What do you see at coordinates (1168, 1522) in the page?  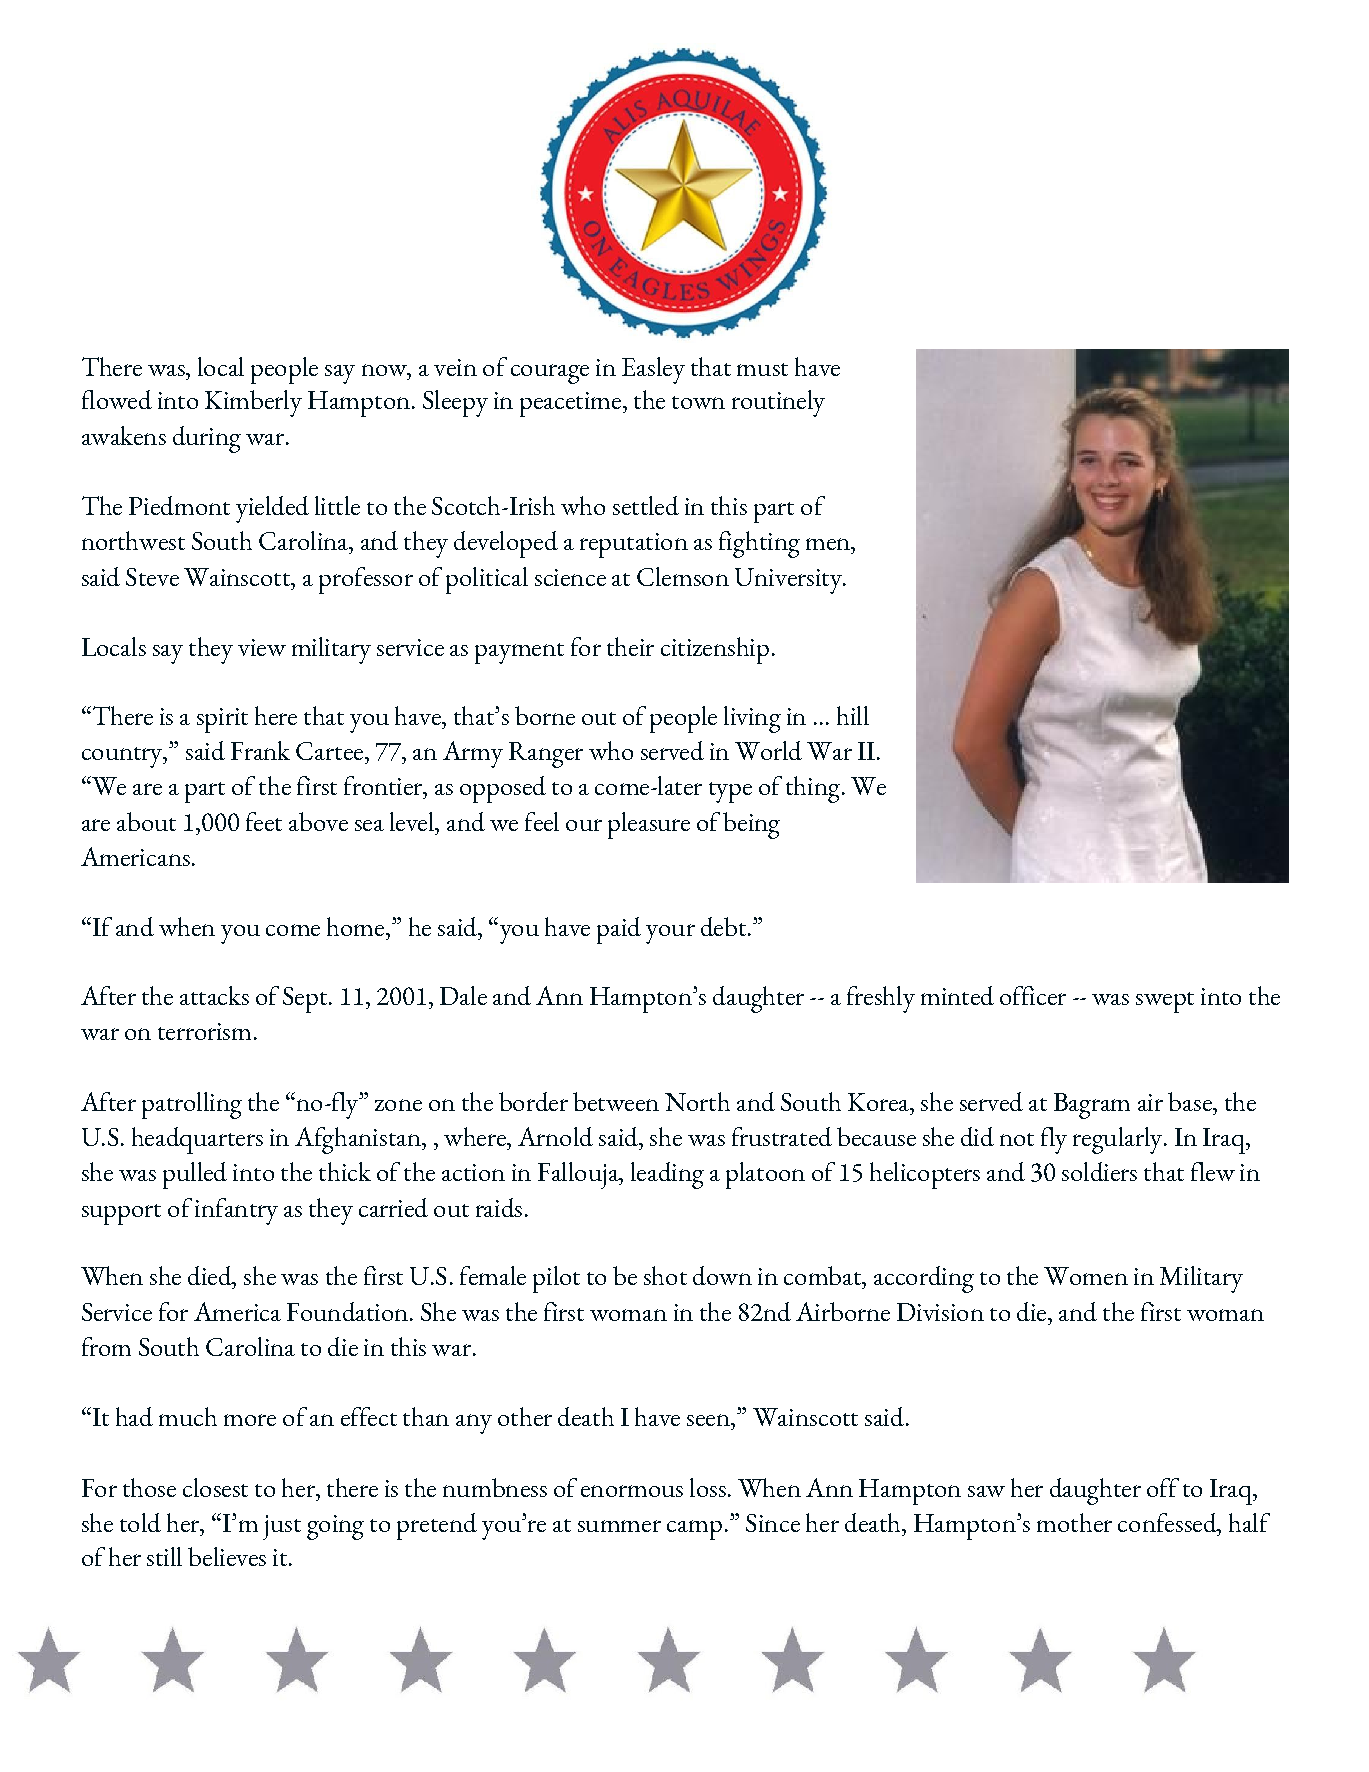 I see `confessed` at bounding box center [1168, 1522].
